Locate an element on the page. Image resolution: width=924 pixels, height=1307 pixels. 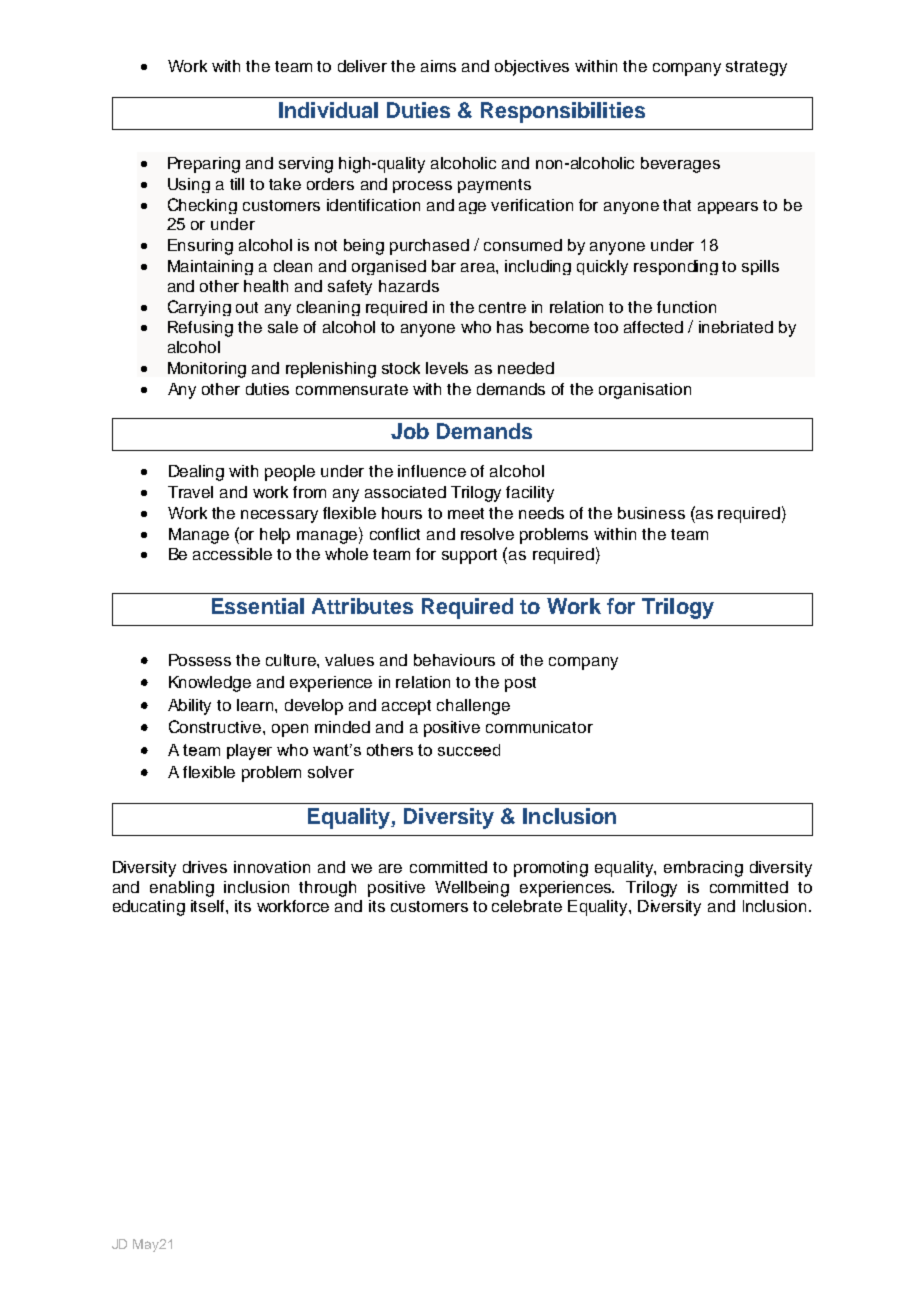
Preparing is located at coordinates (204, 165).
